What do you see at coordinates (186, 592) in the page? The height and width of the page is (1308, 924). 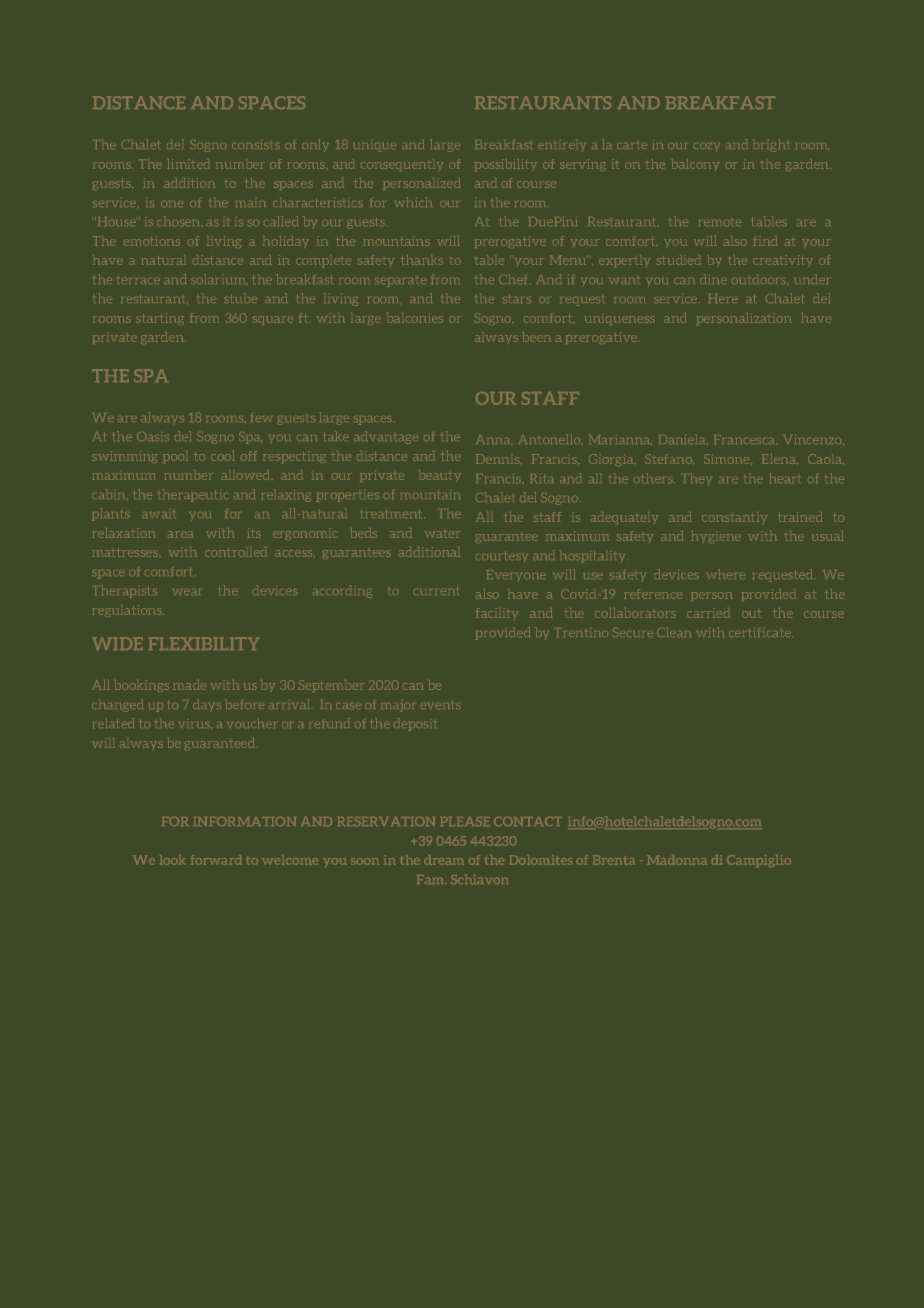 I see `wear` at bounding box center [186, 592].
